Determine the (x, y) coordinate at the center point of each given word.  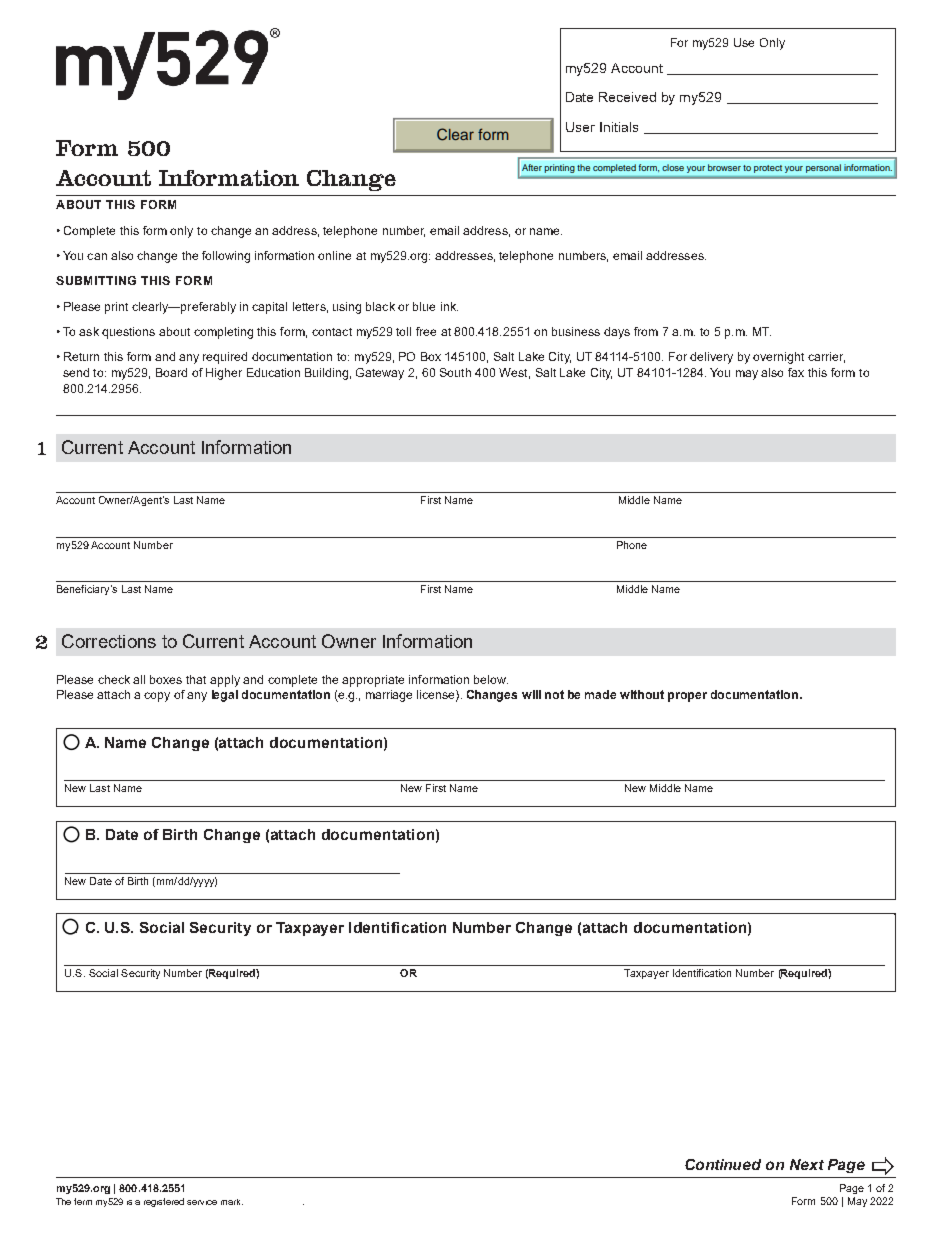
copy (157, 697)
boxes (166, 679)
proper (687, 697)
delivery (711, 358)
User (580, 127)
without (642, 694)
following (226, 257)
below (491, 679)
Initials (619, 127)
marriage (389, 696)
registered (164, 1202)
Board (171, 372)
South (455, 372)
